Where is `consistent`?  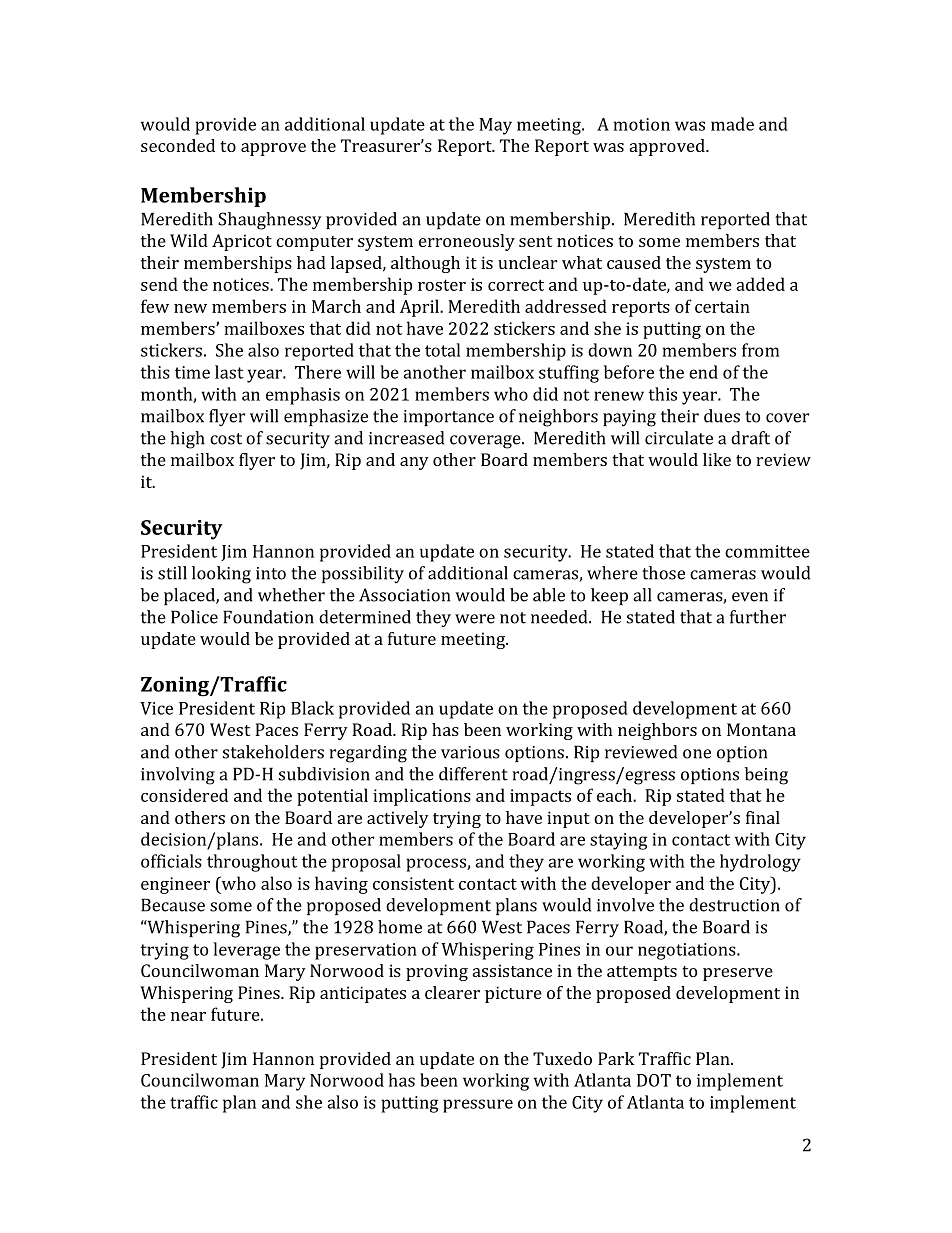
consistent is located at coordinates (413, 883).
